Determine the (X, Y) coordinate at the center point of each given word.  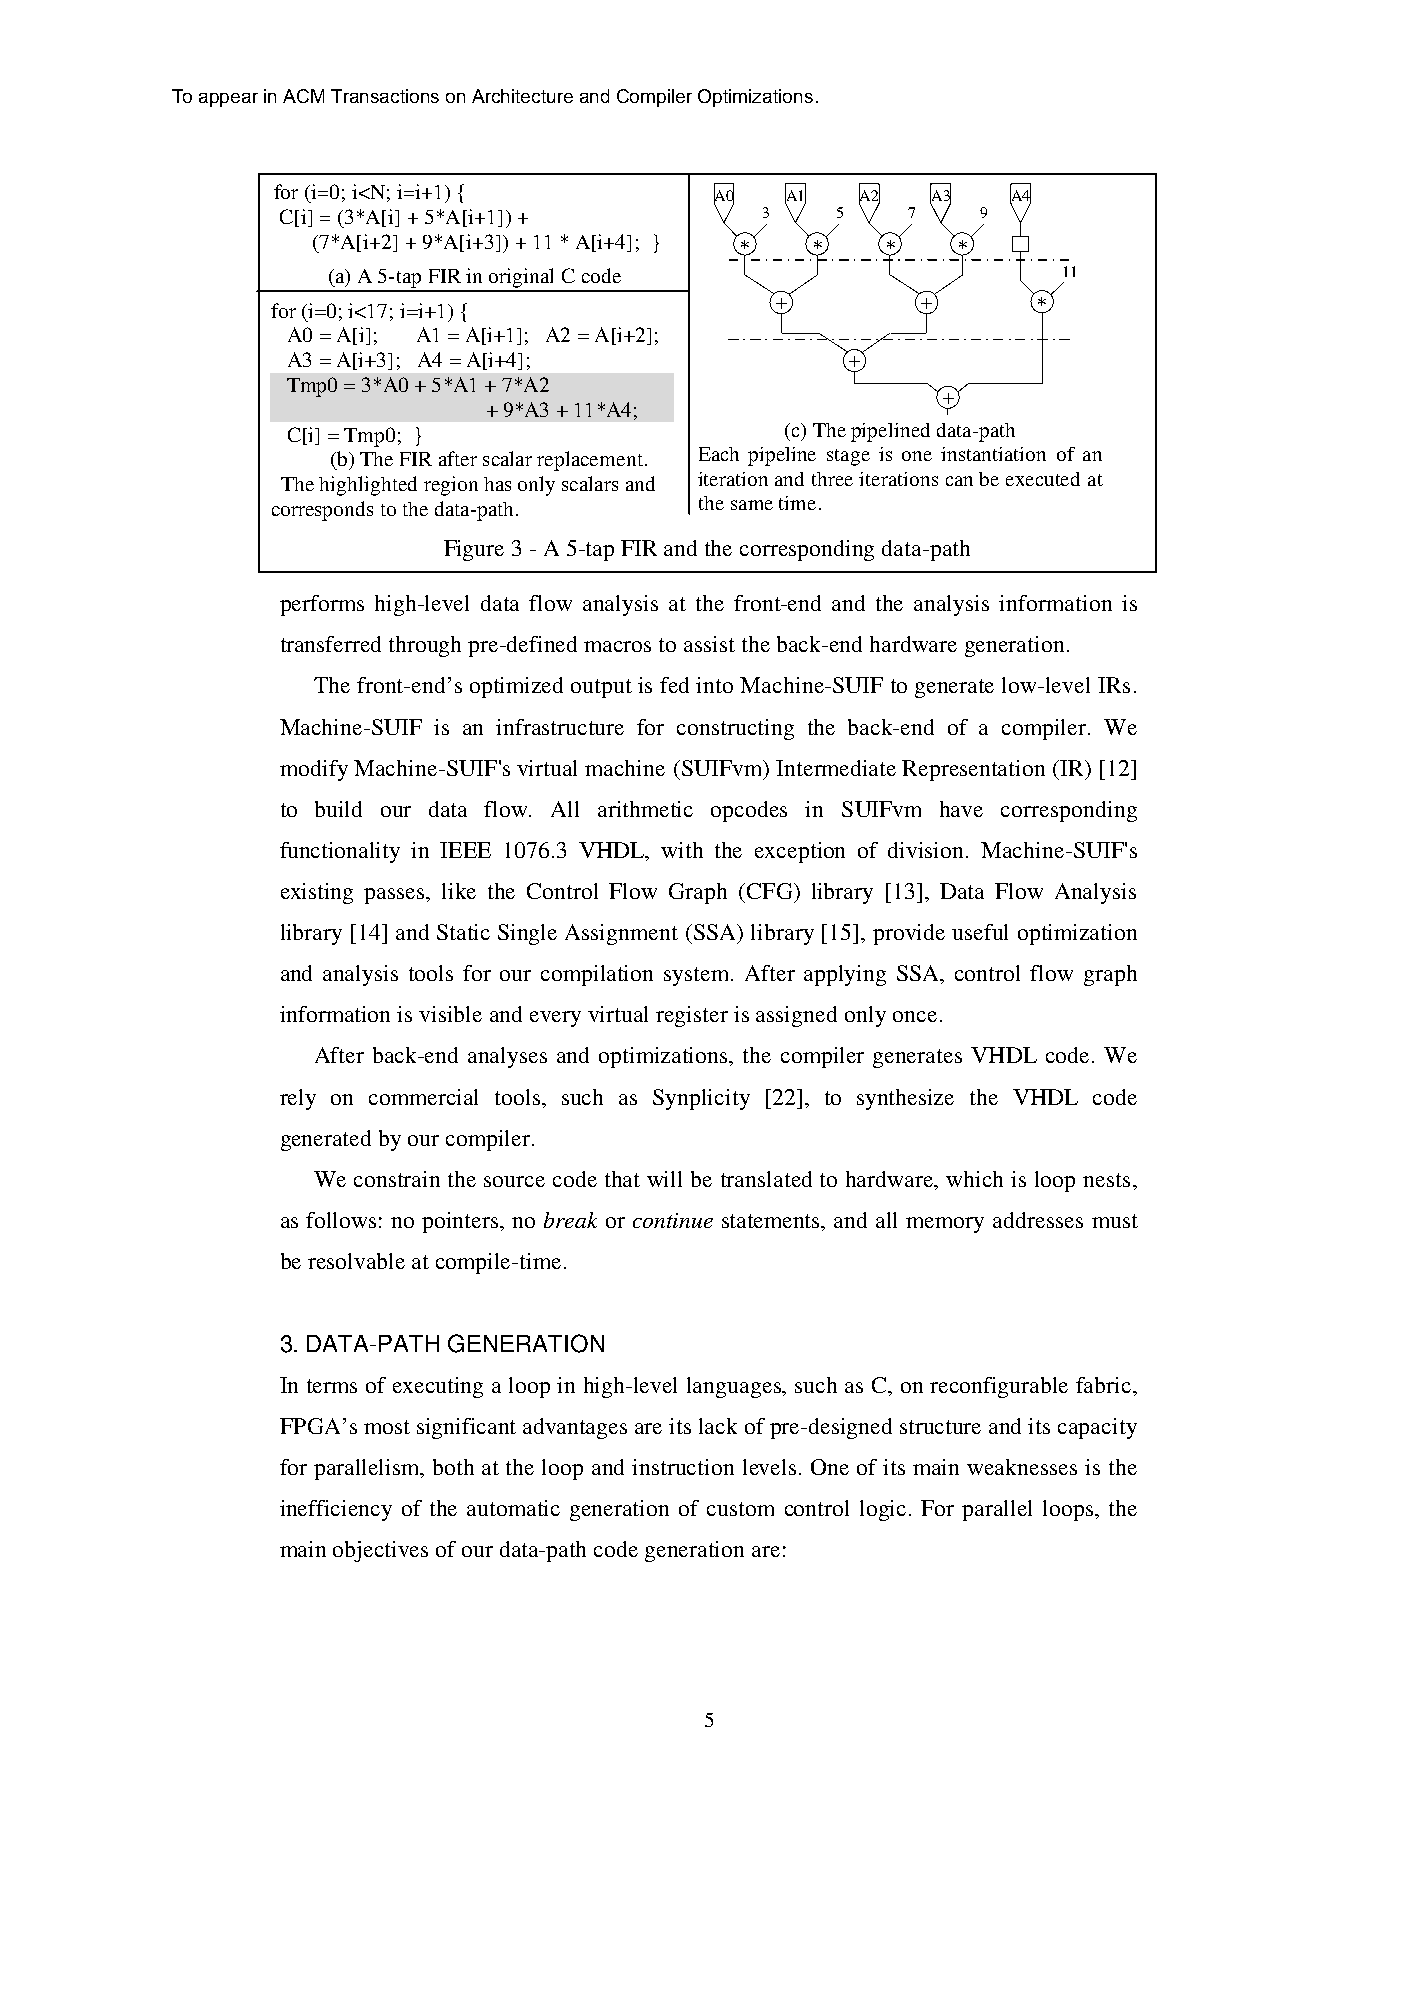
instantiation (993, 454)
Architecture (522, 96)
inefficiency (336, 1510)
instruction (683, 1467)
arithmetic (645, 809)
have (961, 809)
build (338, 809)
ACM (303, 96)
